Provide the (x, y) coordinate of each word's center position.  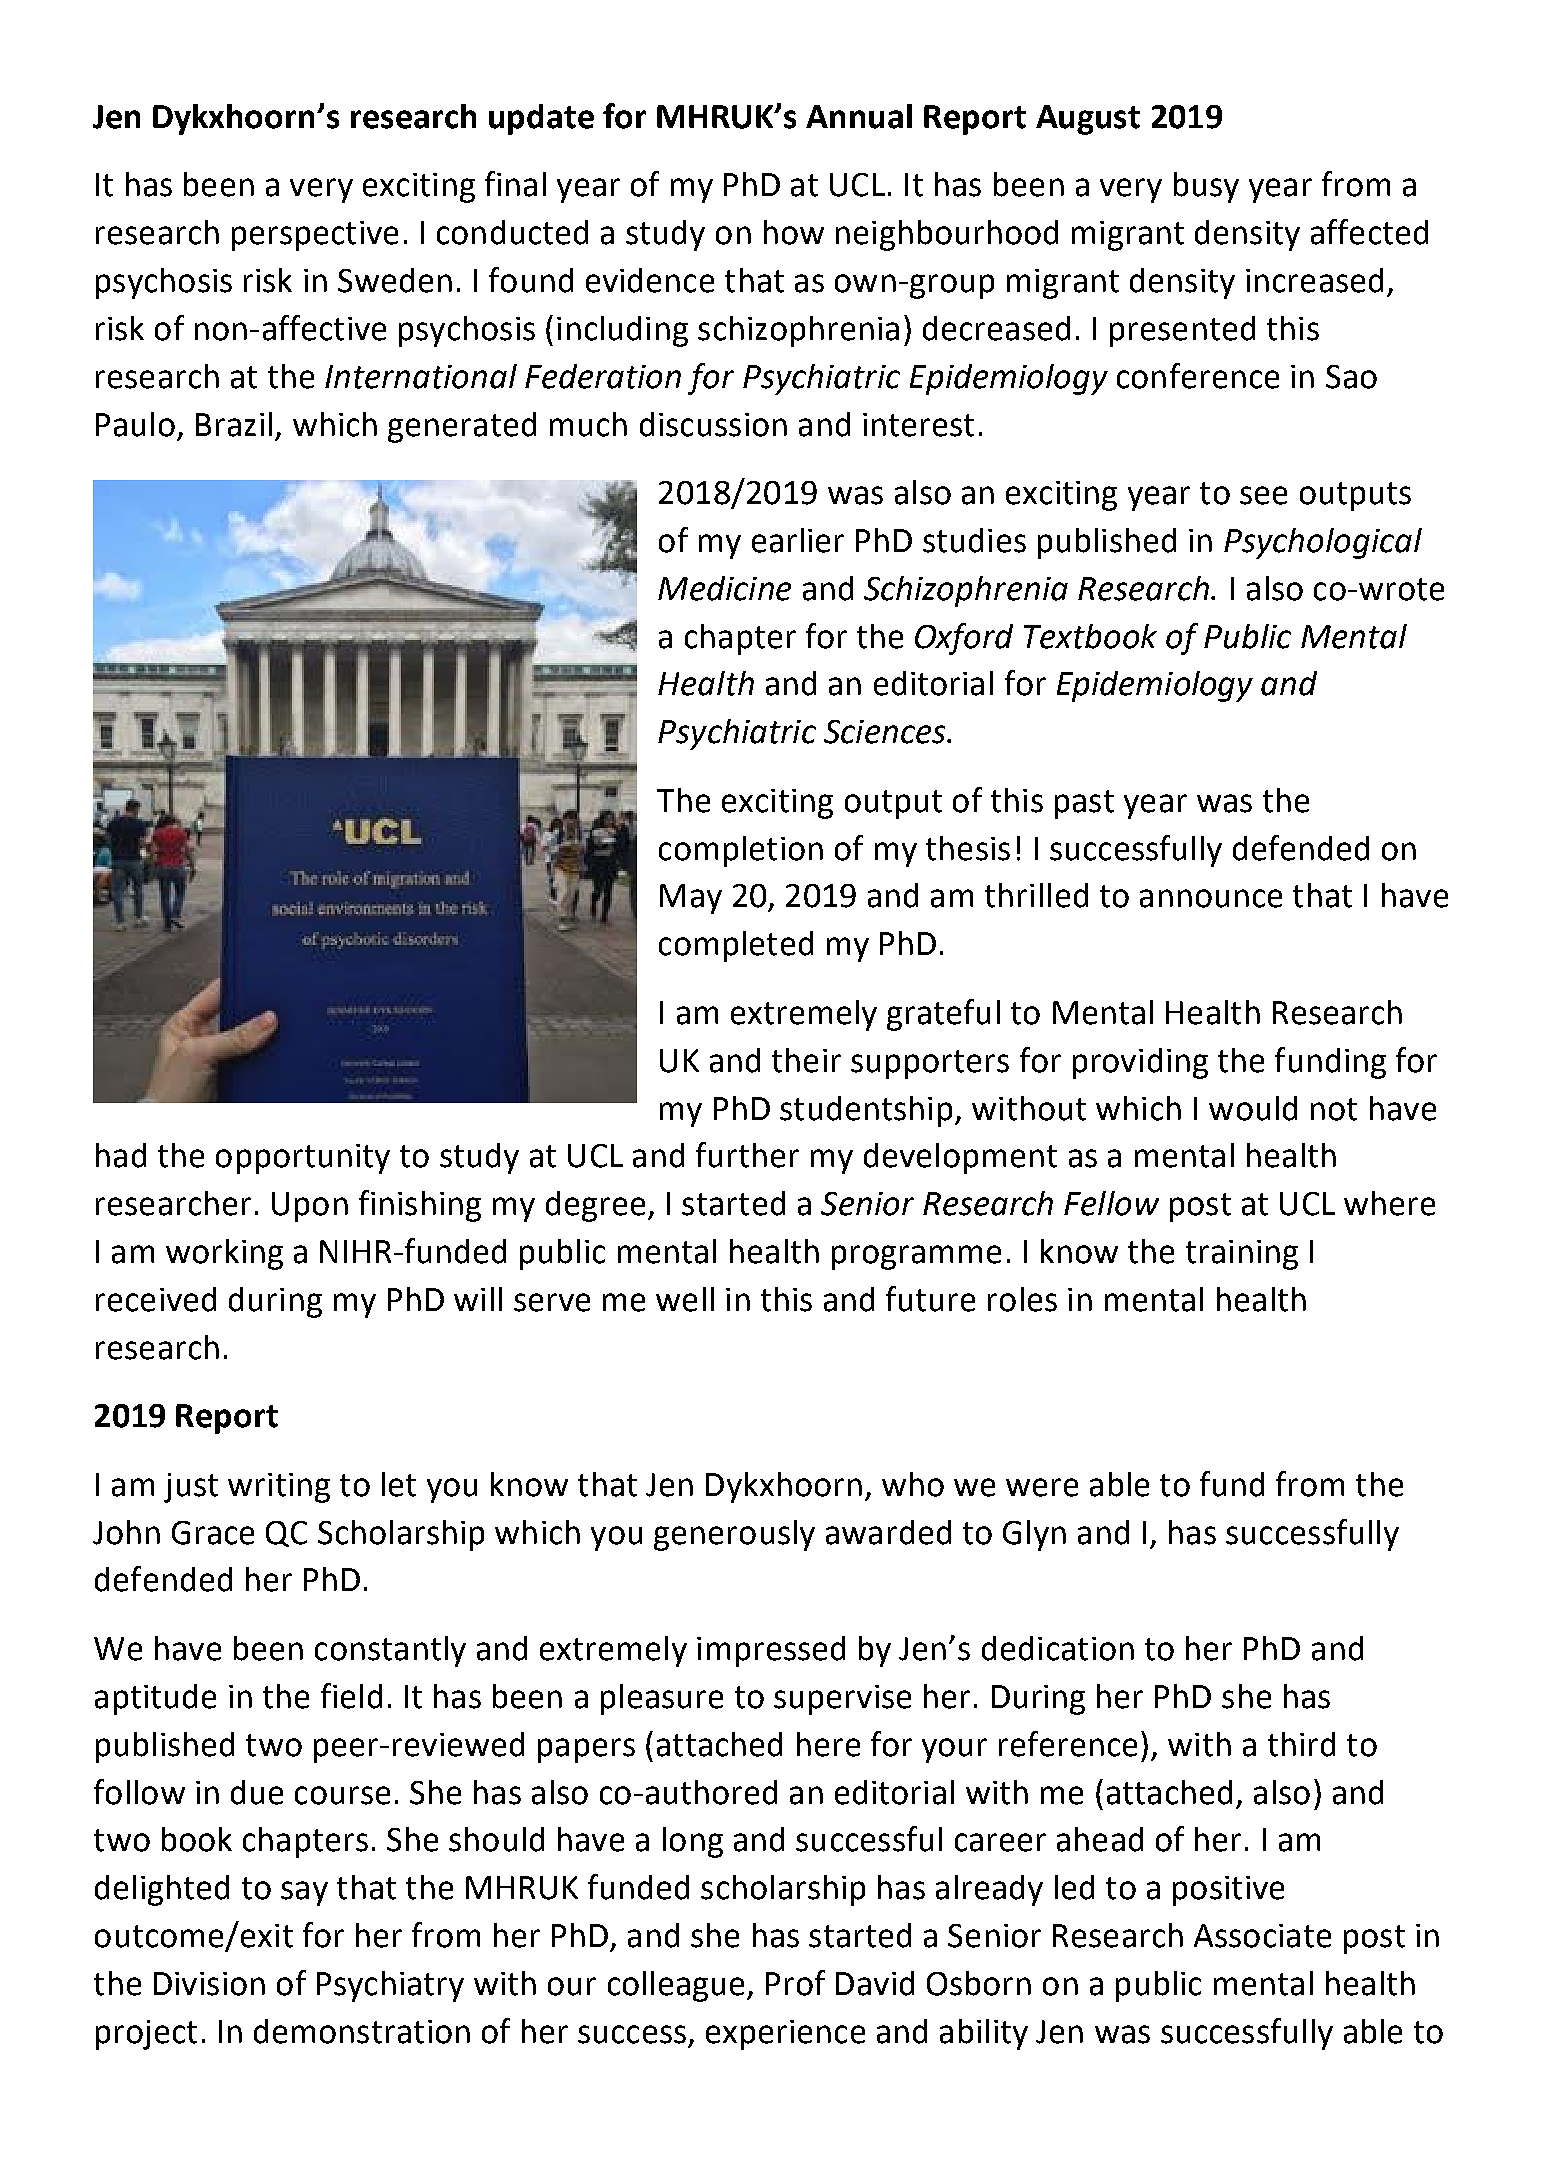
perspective (315, 236)
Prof (795, 1983)
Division (209, 1984)
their (806, 1060)
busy (1206, 187)
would (1253, 1108)
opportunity (303, 1159)
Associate (1262, 1936)
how (794, 232)
